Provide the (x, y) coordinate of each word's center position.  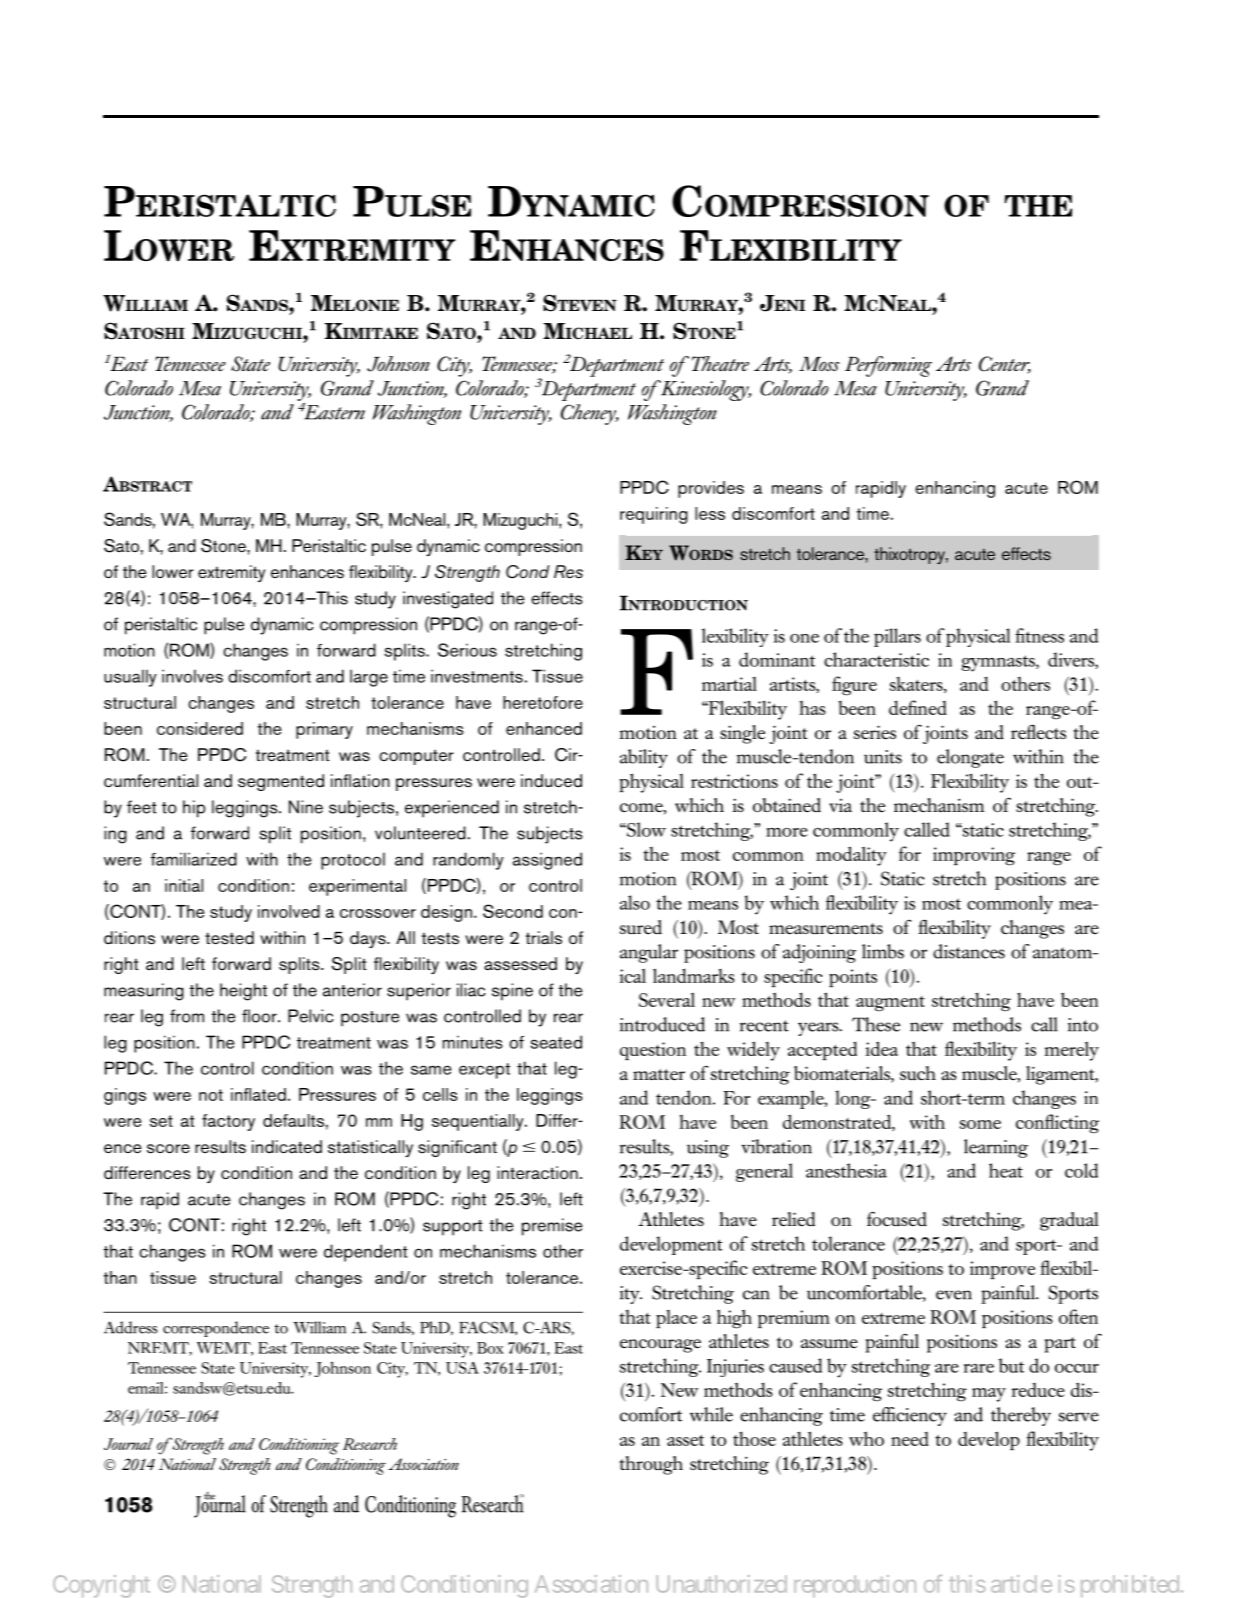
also (635, 902)
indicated (287, 1147)
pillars (897, 637)
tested (229, 938)
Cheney (590, 414)
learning (996, 1148)
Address (131, 1327)
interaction (537, 1172)
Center (1005, 365)
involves (192, 676)
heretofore (543, 702)
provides (711, 489)
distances (969, 951)
